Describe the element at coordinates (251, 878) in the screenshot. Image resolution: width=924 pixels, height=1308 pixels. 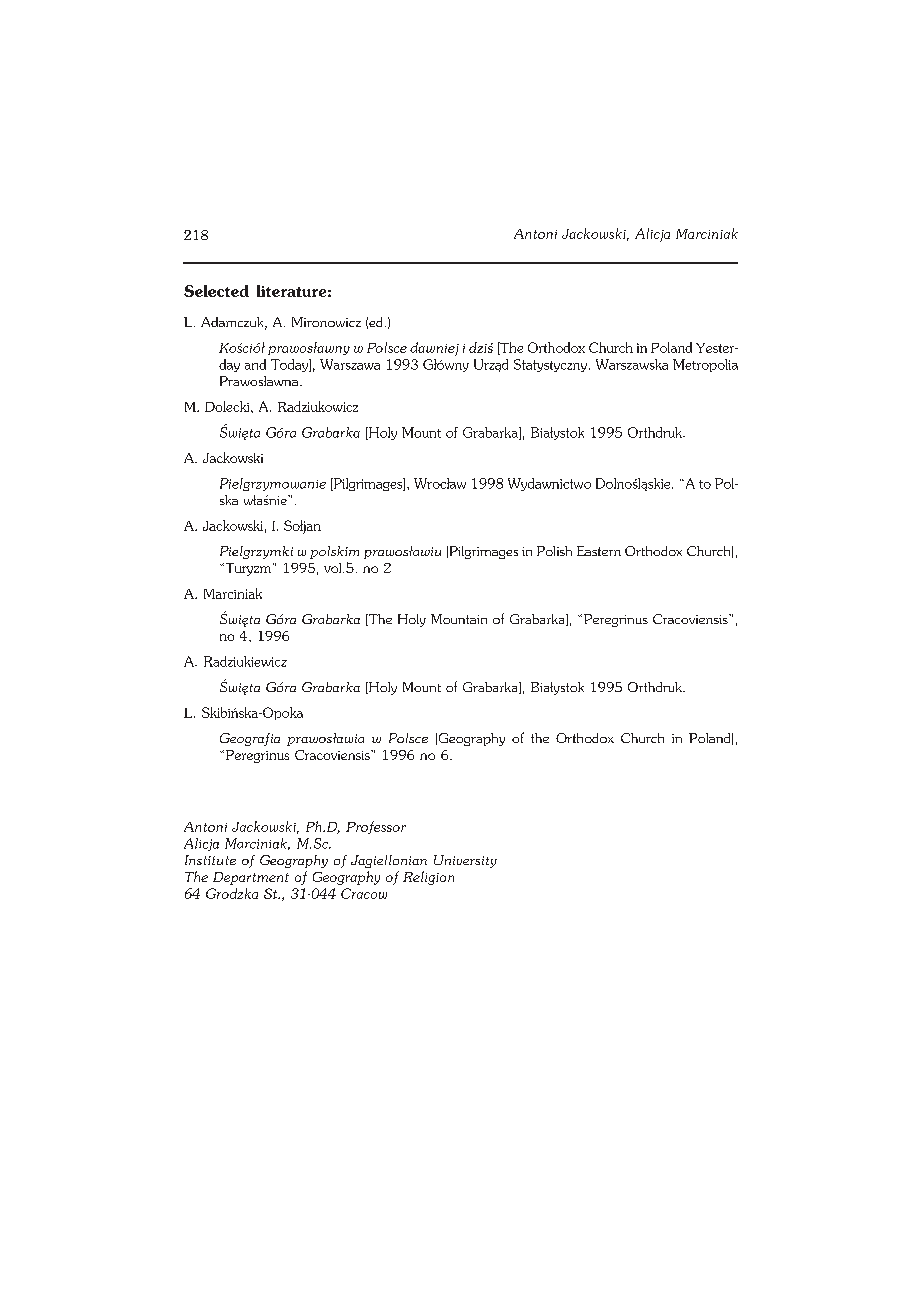
I see `Department` at that location.
